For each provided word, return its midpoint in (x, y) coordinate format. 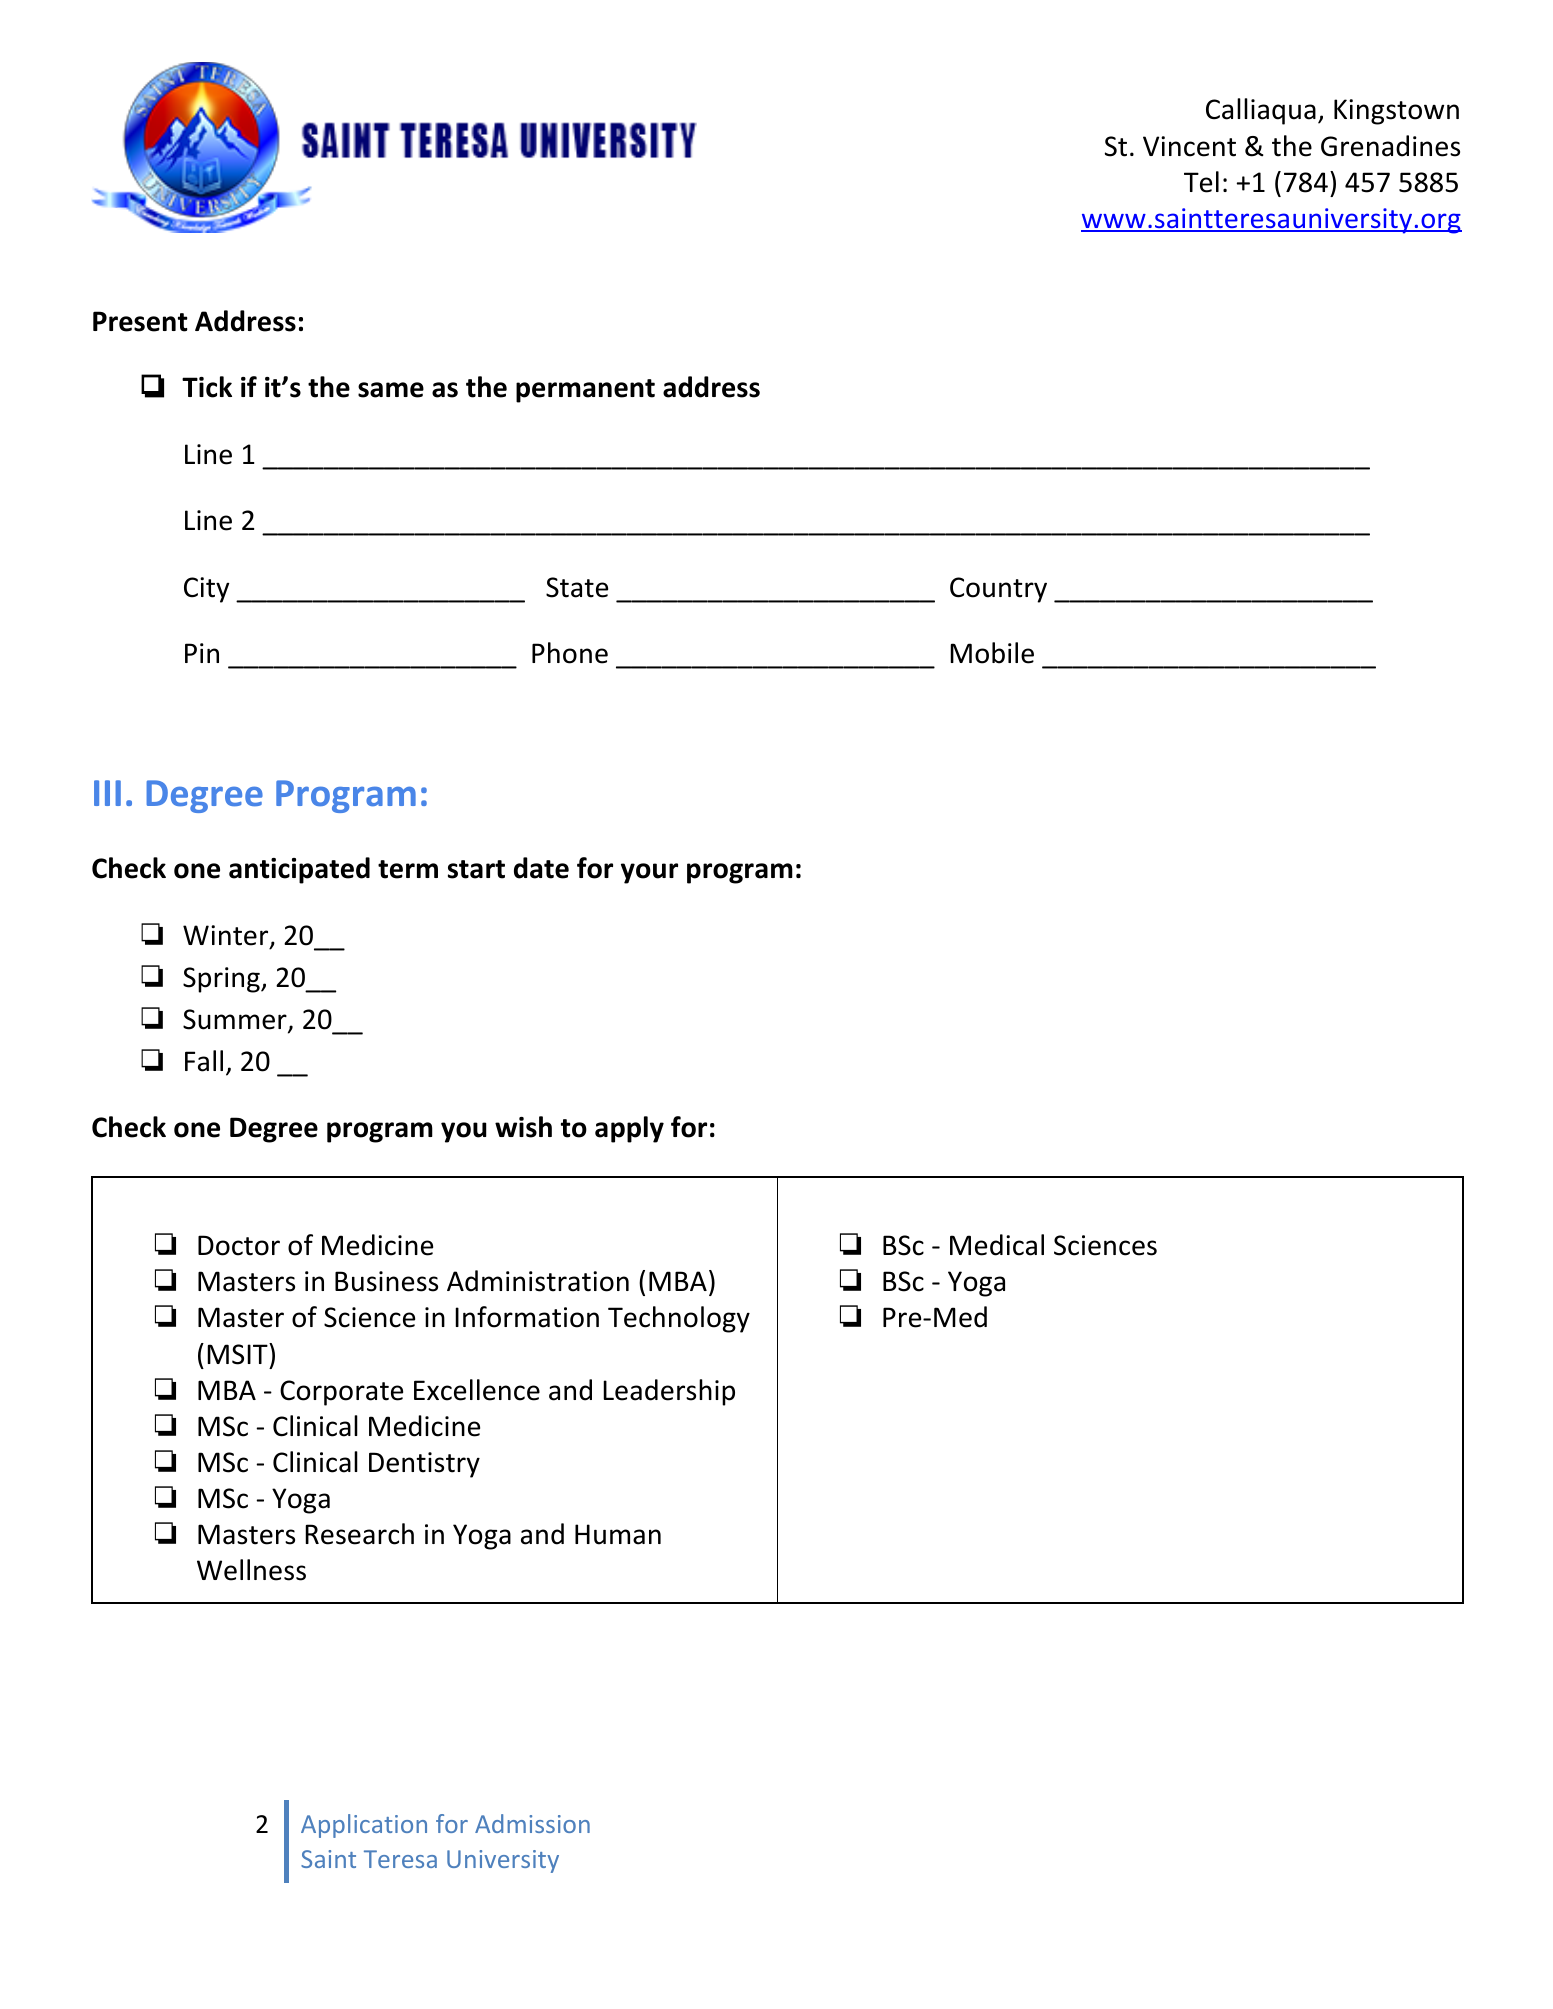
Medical (997, 1245)
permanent (585, 391)
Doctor (239, 1245)
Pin (202, 653)
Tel (1201, 182)
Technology (679, 1319)
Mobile (992, 653)
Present (140, 321)
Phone (570, 653)
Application (364, 1826)
